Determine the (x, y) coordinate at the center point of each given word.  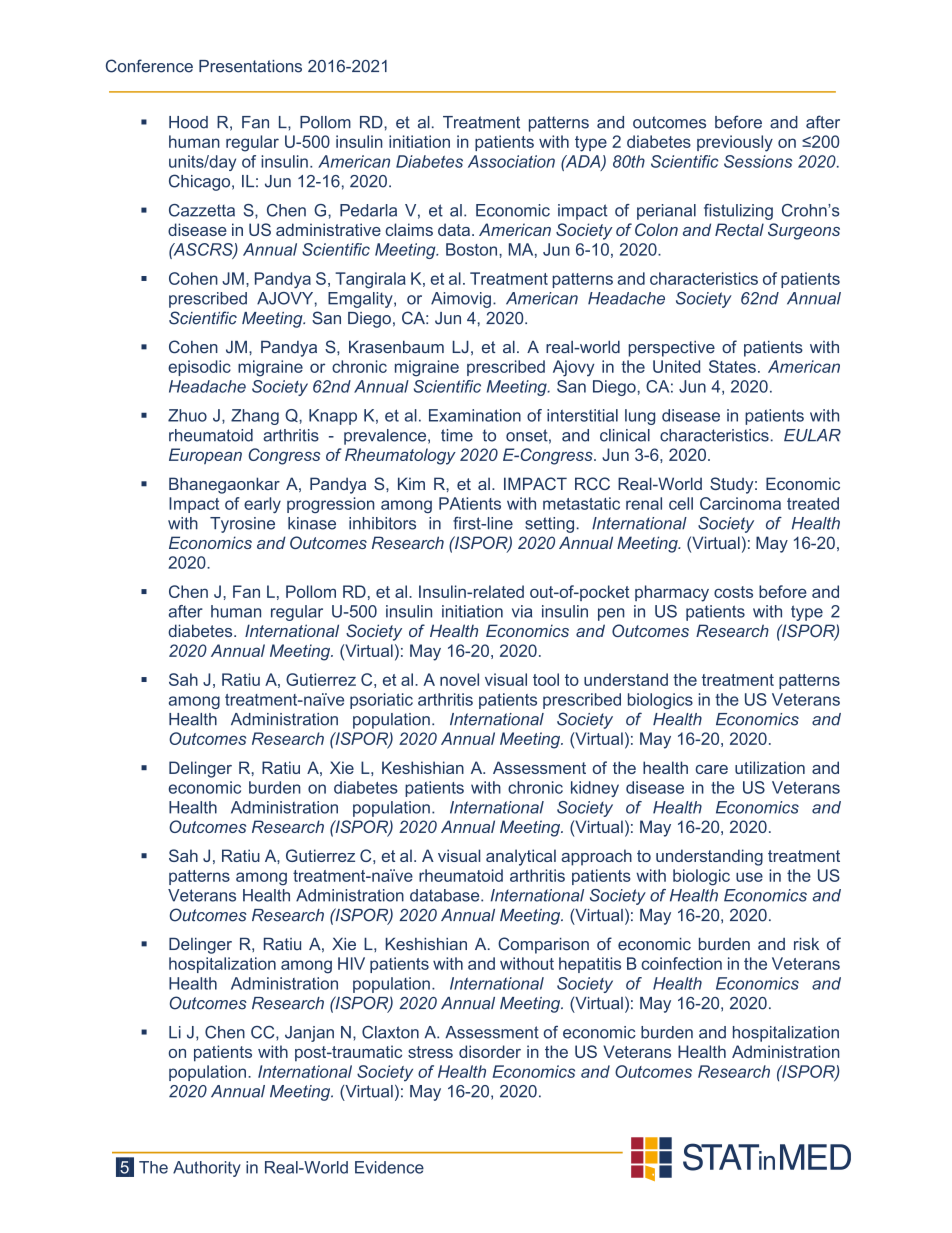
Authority (207, 1169)
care (711, 769)
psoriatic (381, 701)
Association (511, 161)
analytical (521, 857)
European (205, 456)
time (457, 435)
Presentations (250, 66)
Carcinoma (740, 503)
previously (735, 143)
